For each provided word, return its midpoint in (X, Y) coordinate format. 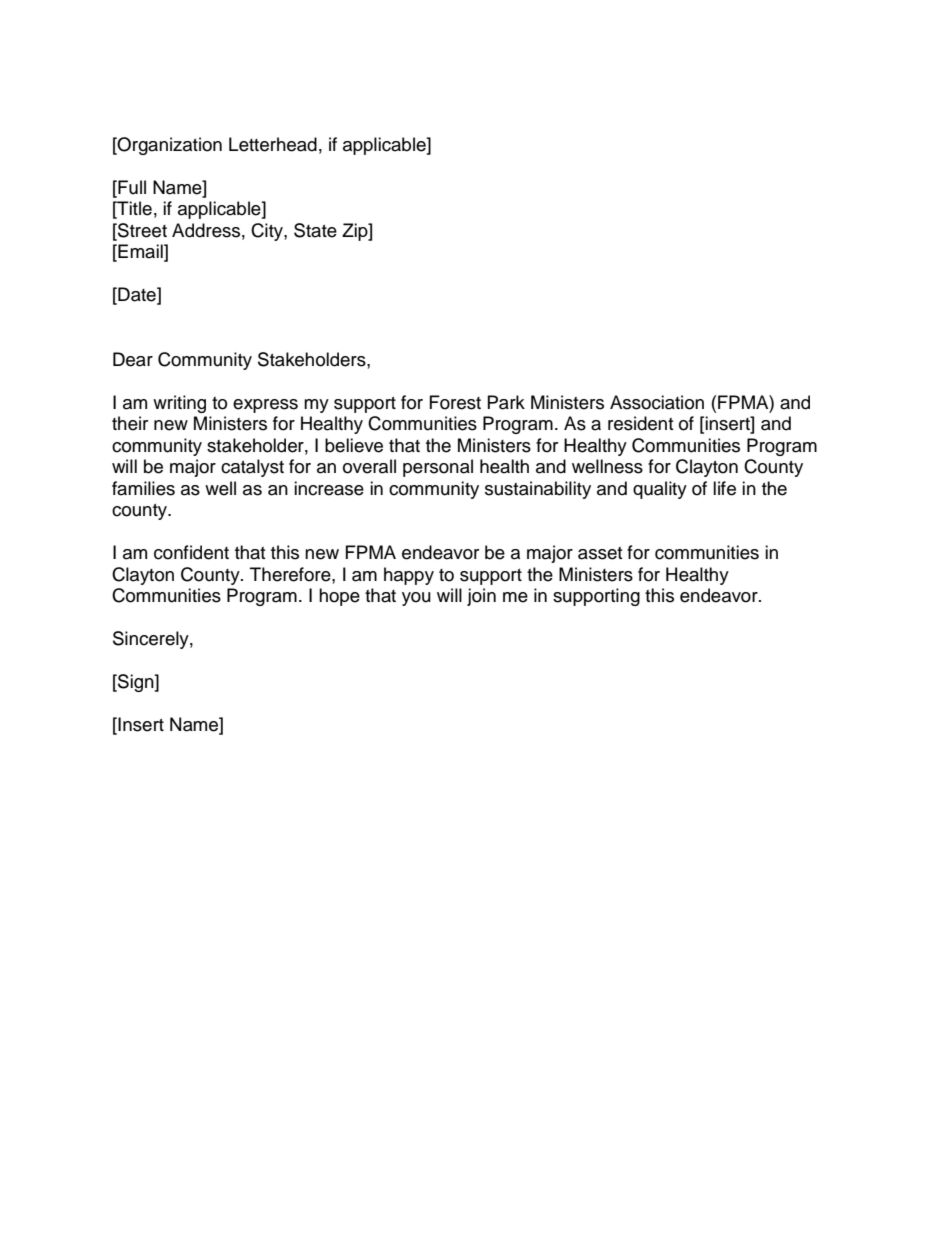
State (315, 230)
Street (141, 231)
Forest (455, 402)
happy (409, 576)
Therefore (291, 574)
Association (657, 402)
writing (179, 404)
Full (131, 187)
